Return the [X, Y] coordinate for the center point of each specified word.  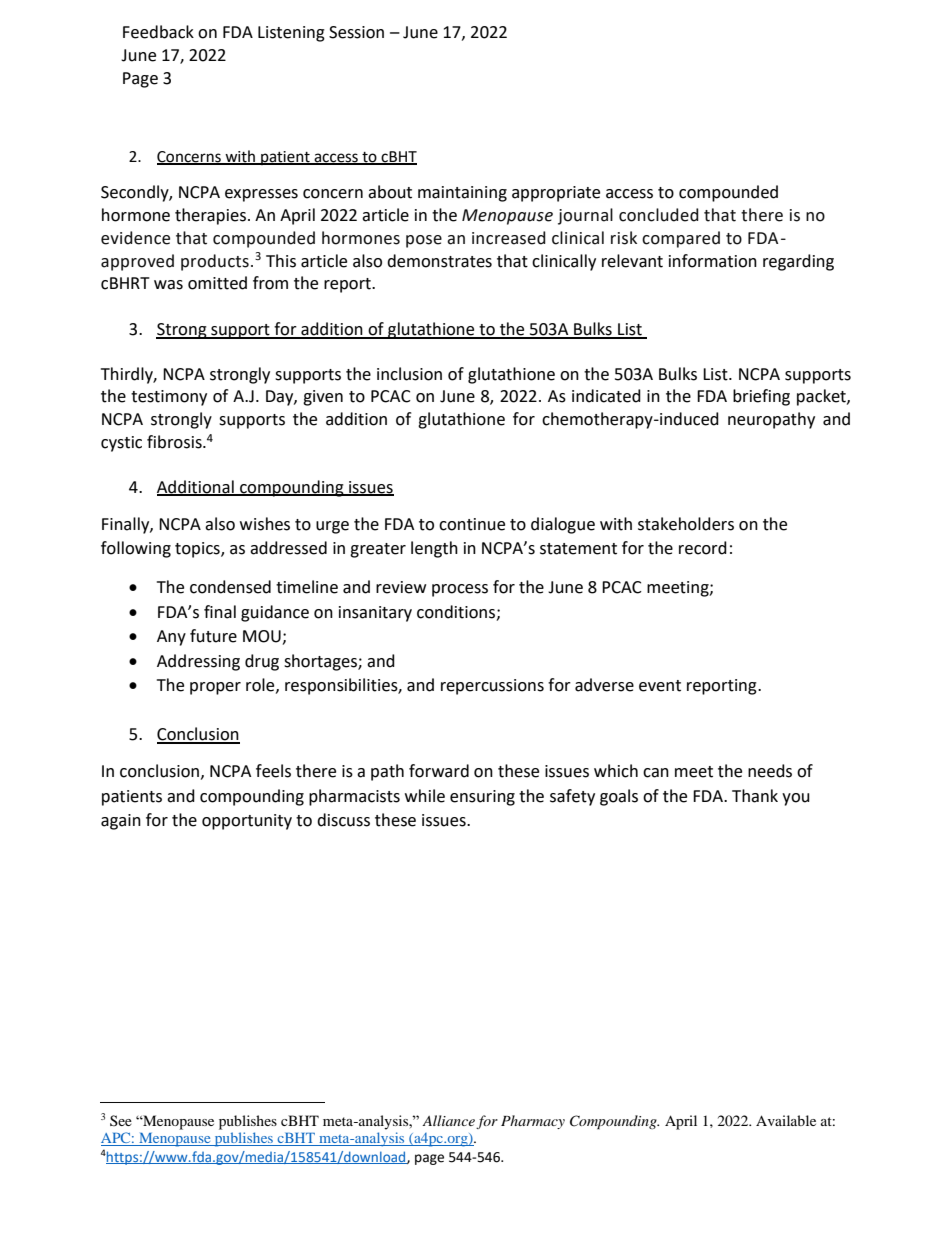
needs [770, 771]
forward [439, 771]
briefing [761, 397]
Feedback [158, 32]
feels [273, 771]
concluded [659, 215]
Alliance [448, 1120]
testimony [169, 398]
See [121, 1120]
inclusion [409, 374]
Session [356, 32]
